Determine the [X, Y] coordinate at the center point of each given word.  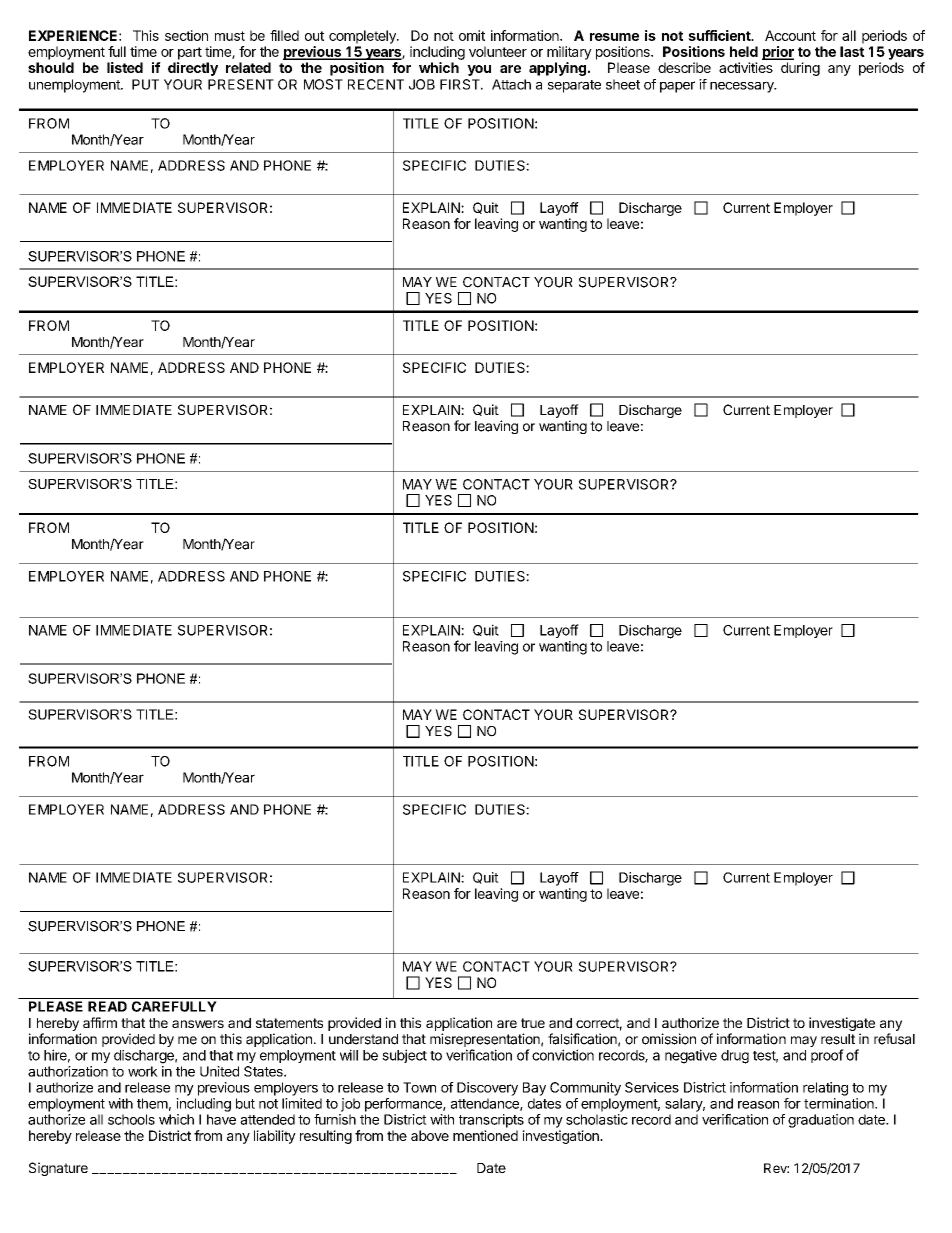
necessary [743, 87]
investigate [842, 1025]
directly [193, 69]
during [800, 69]
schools [131, 1119]
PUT [145, 84]
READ [107, 1006]
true [533, 1023]
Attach [511, 84]
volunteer [498, 51]
